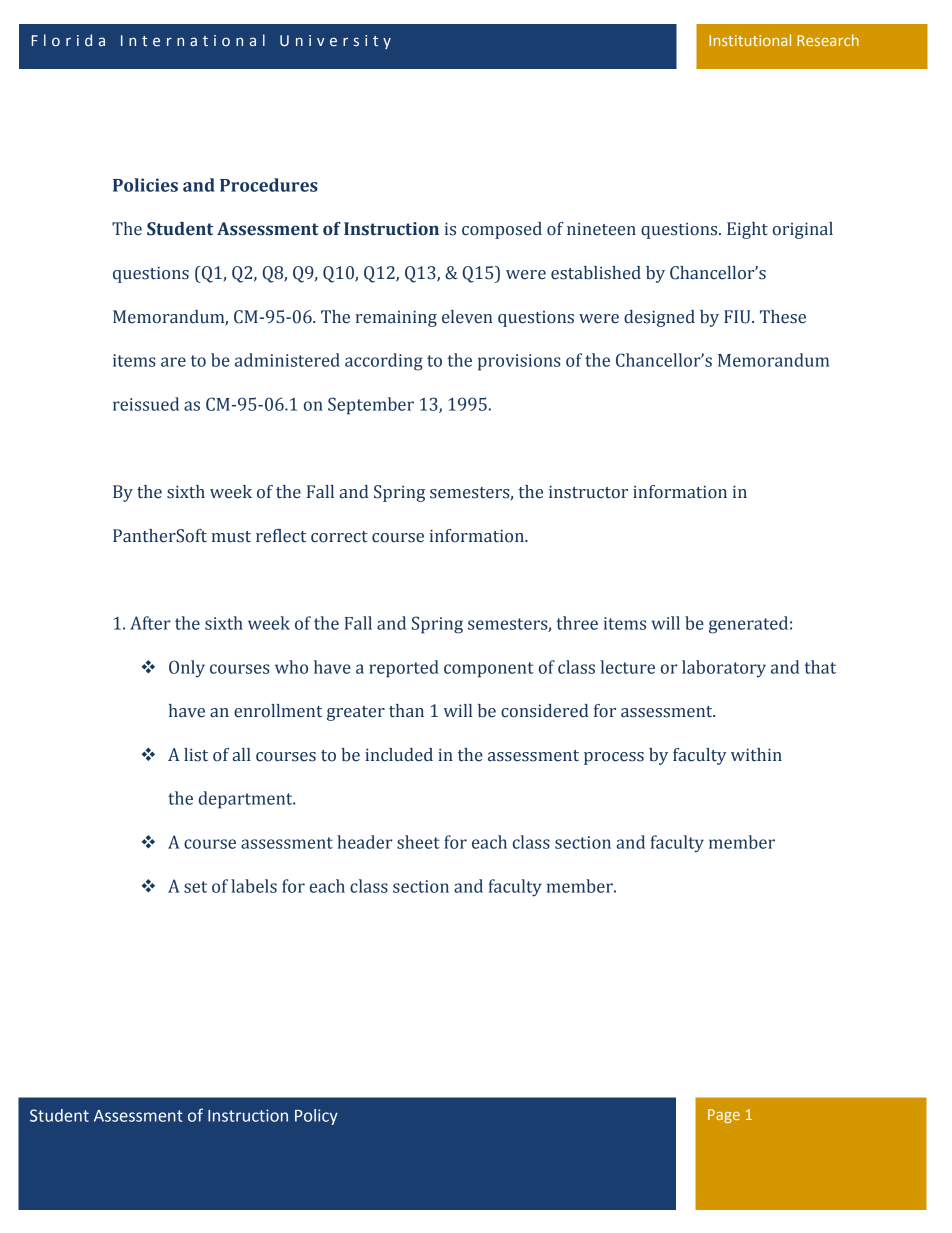 This document has height=1233, width=952. I want to click on three, so click(577, 623).
